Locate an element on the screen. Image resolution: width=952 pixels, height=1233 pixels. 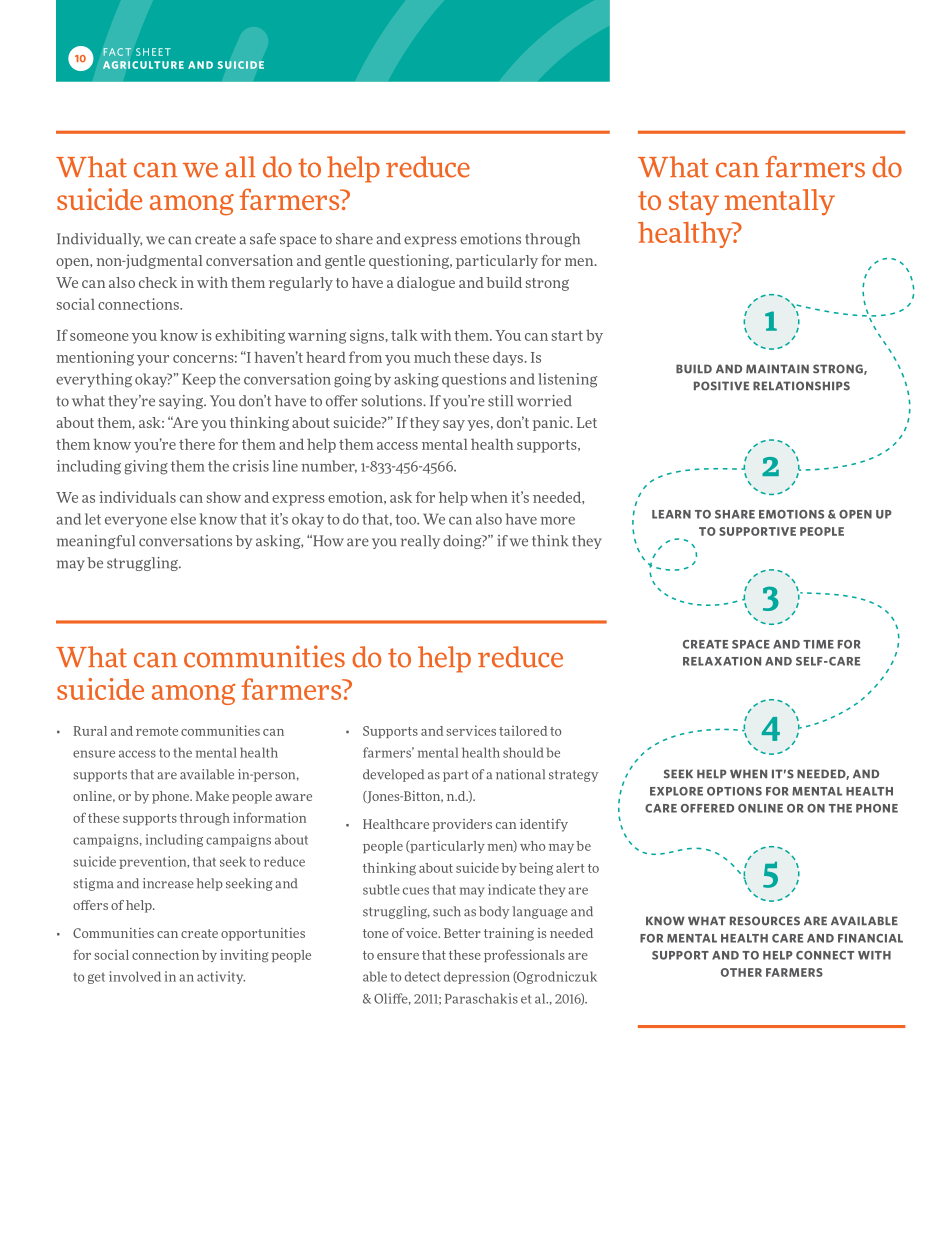
OPTIONS is located at coordinates (734, 791).
